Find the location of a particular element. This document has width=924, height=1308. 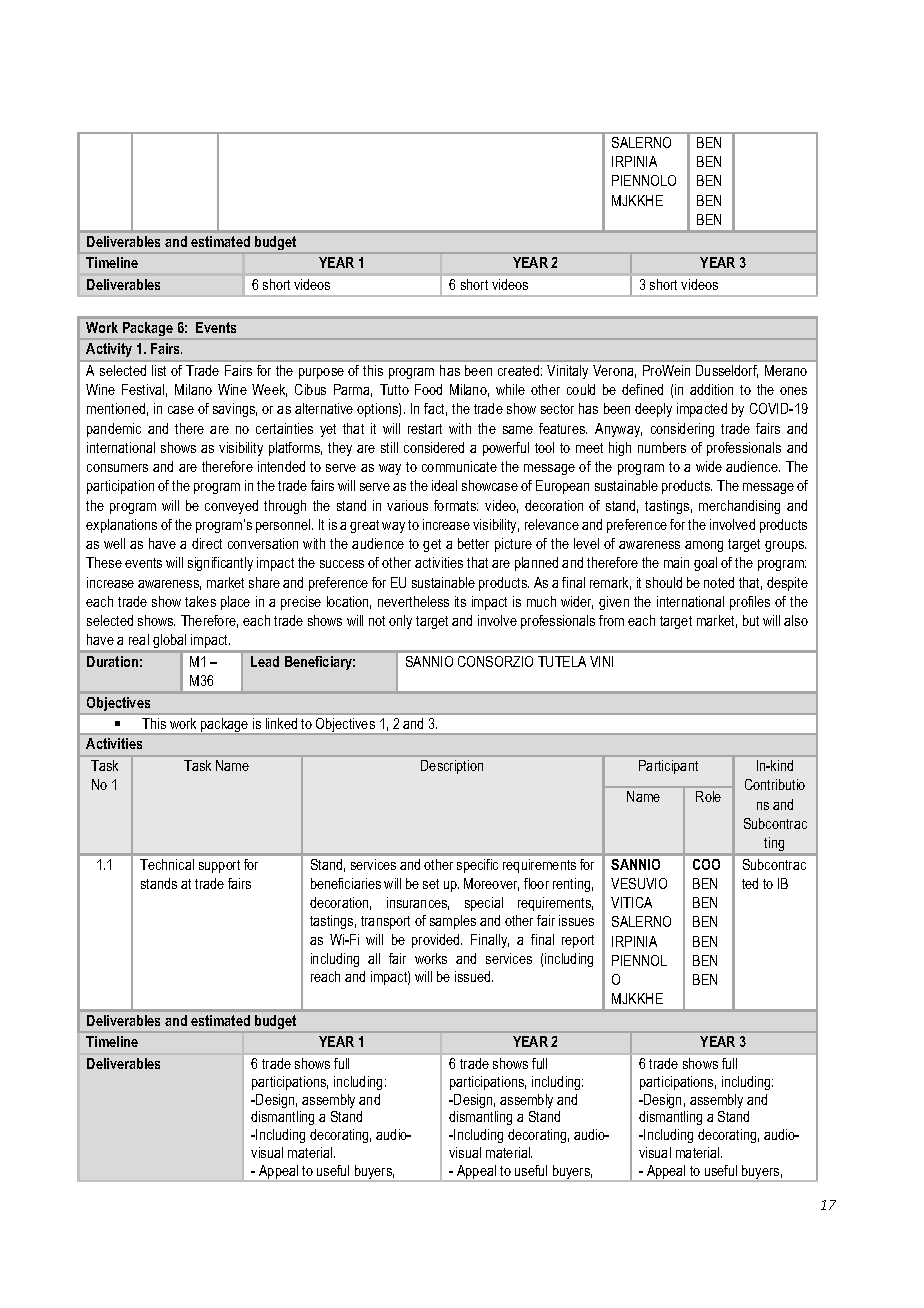

real is located at coordinates (139, 639).
